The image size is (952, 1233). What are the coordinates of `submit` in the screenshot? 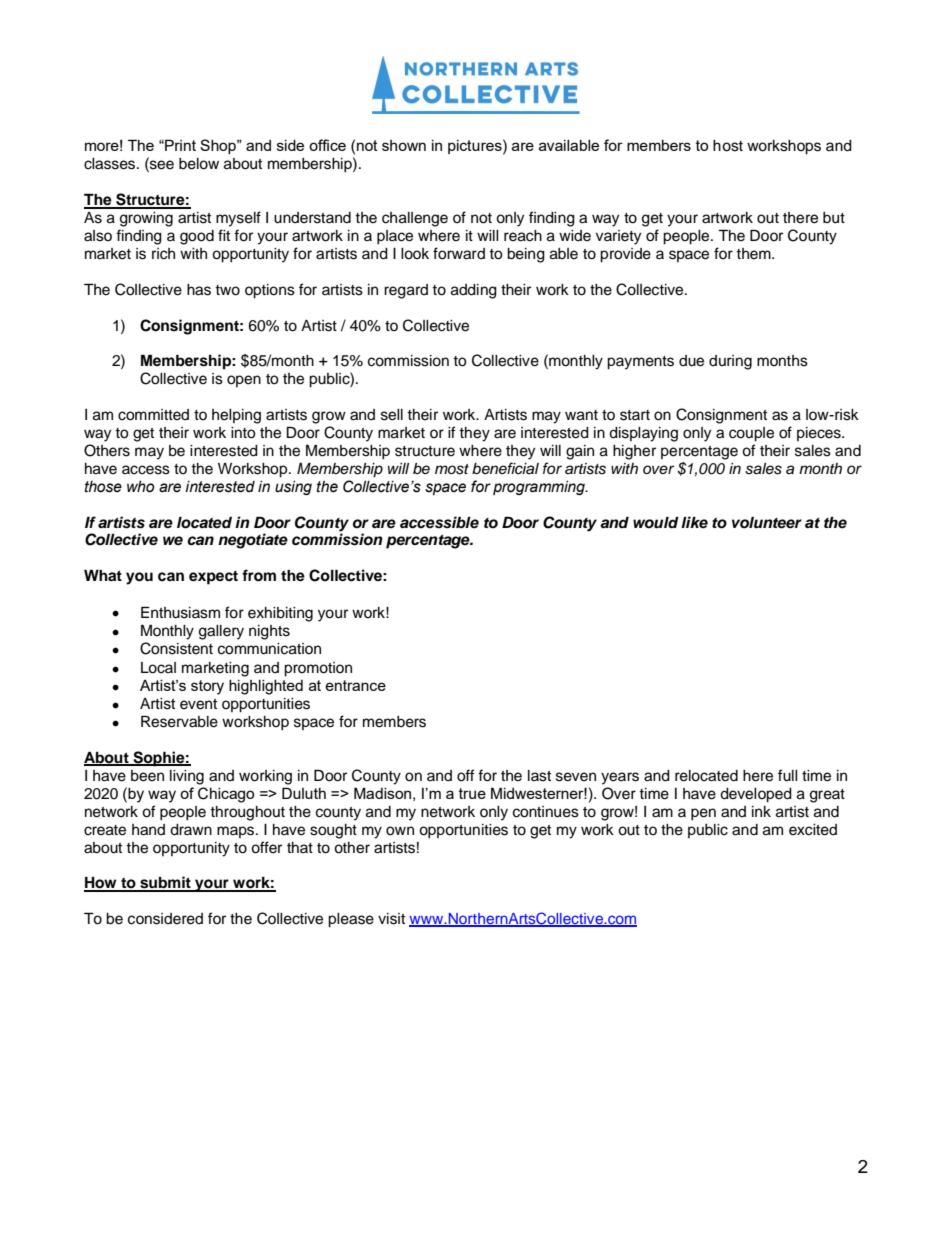 It's located at (165, 883).
